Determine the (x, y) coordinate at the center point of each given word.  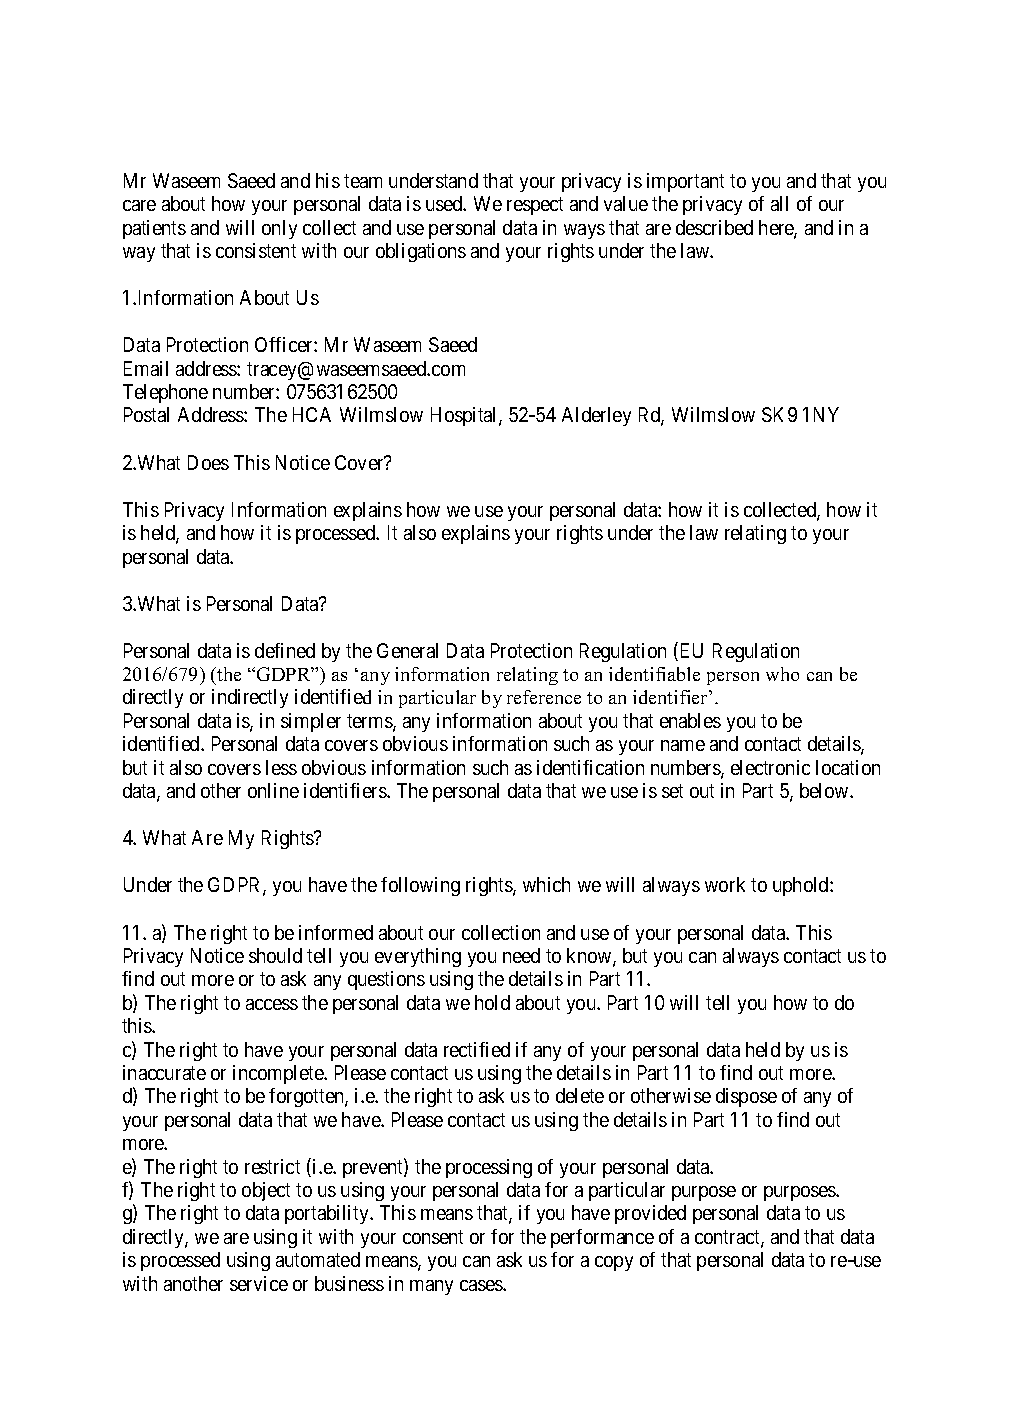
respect (535, 206)
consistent (256, 250)
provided (650, 1214)
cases (482, 1285)
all (779, 203)
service (259, 1283)
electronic (770, 767)
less (281, 767)
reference (544, 697)
